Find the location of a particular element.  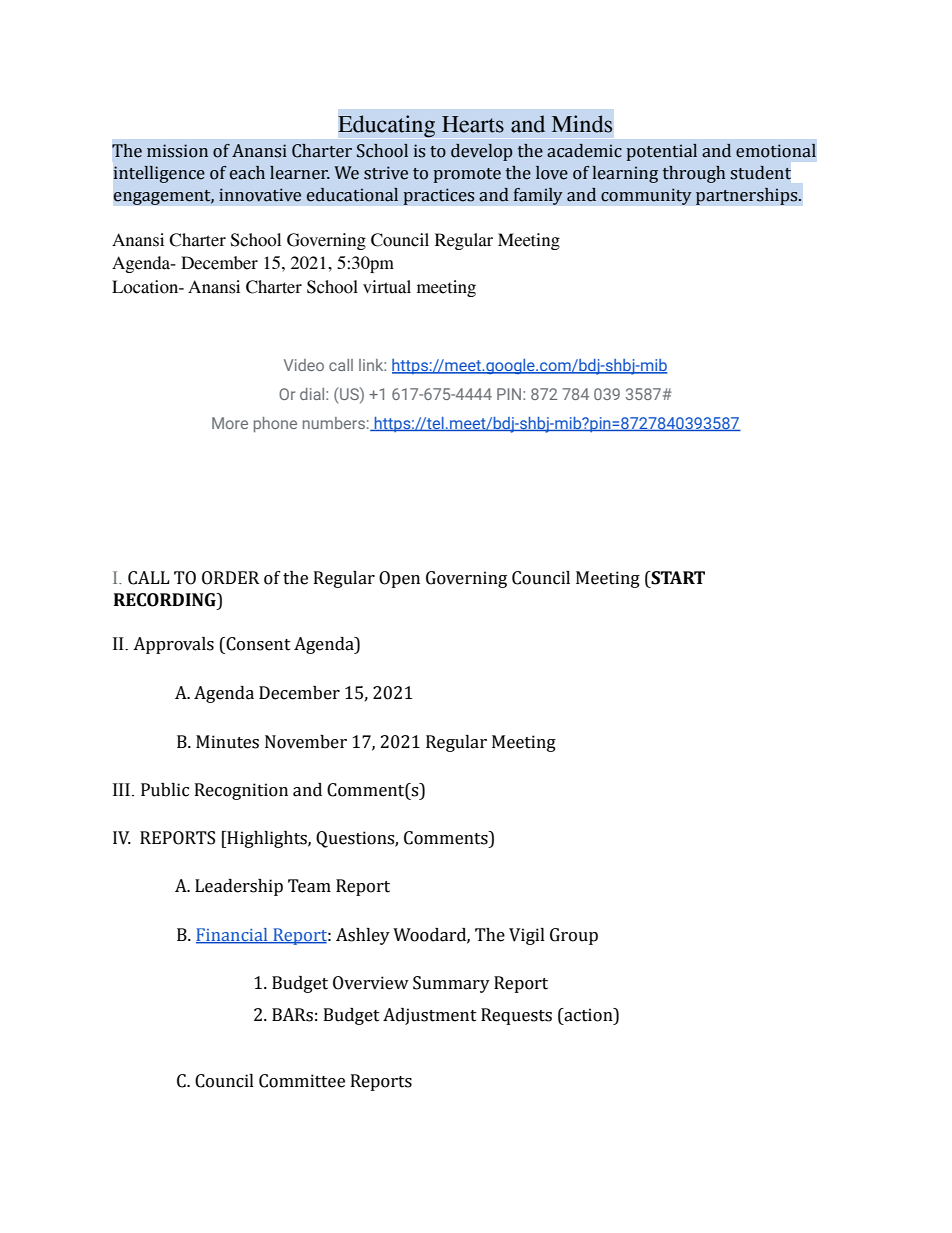

RECORDING is located at coordinates (166, 600).
